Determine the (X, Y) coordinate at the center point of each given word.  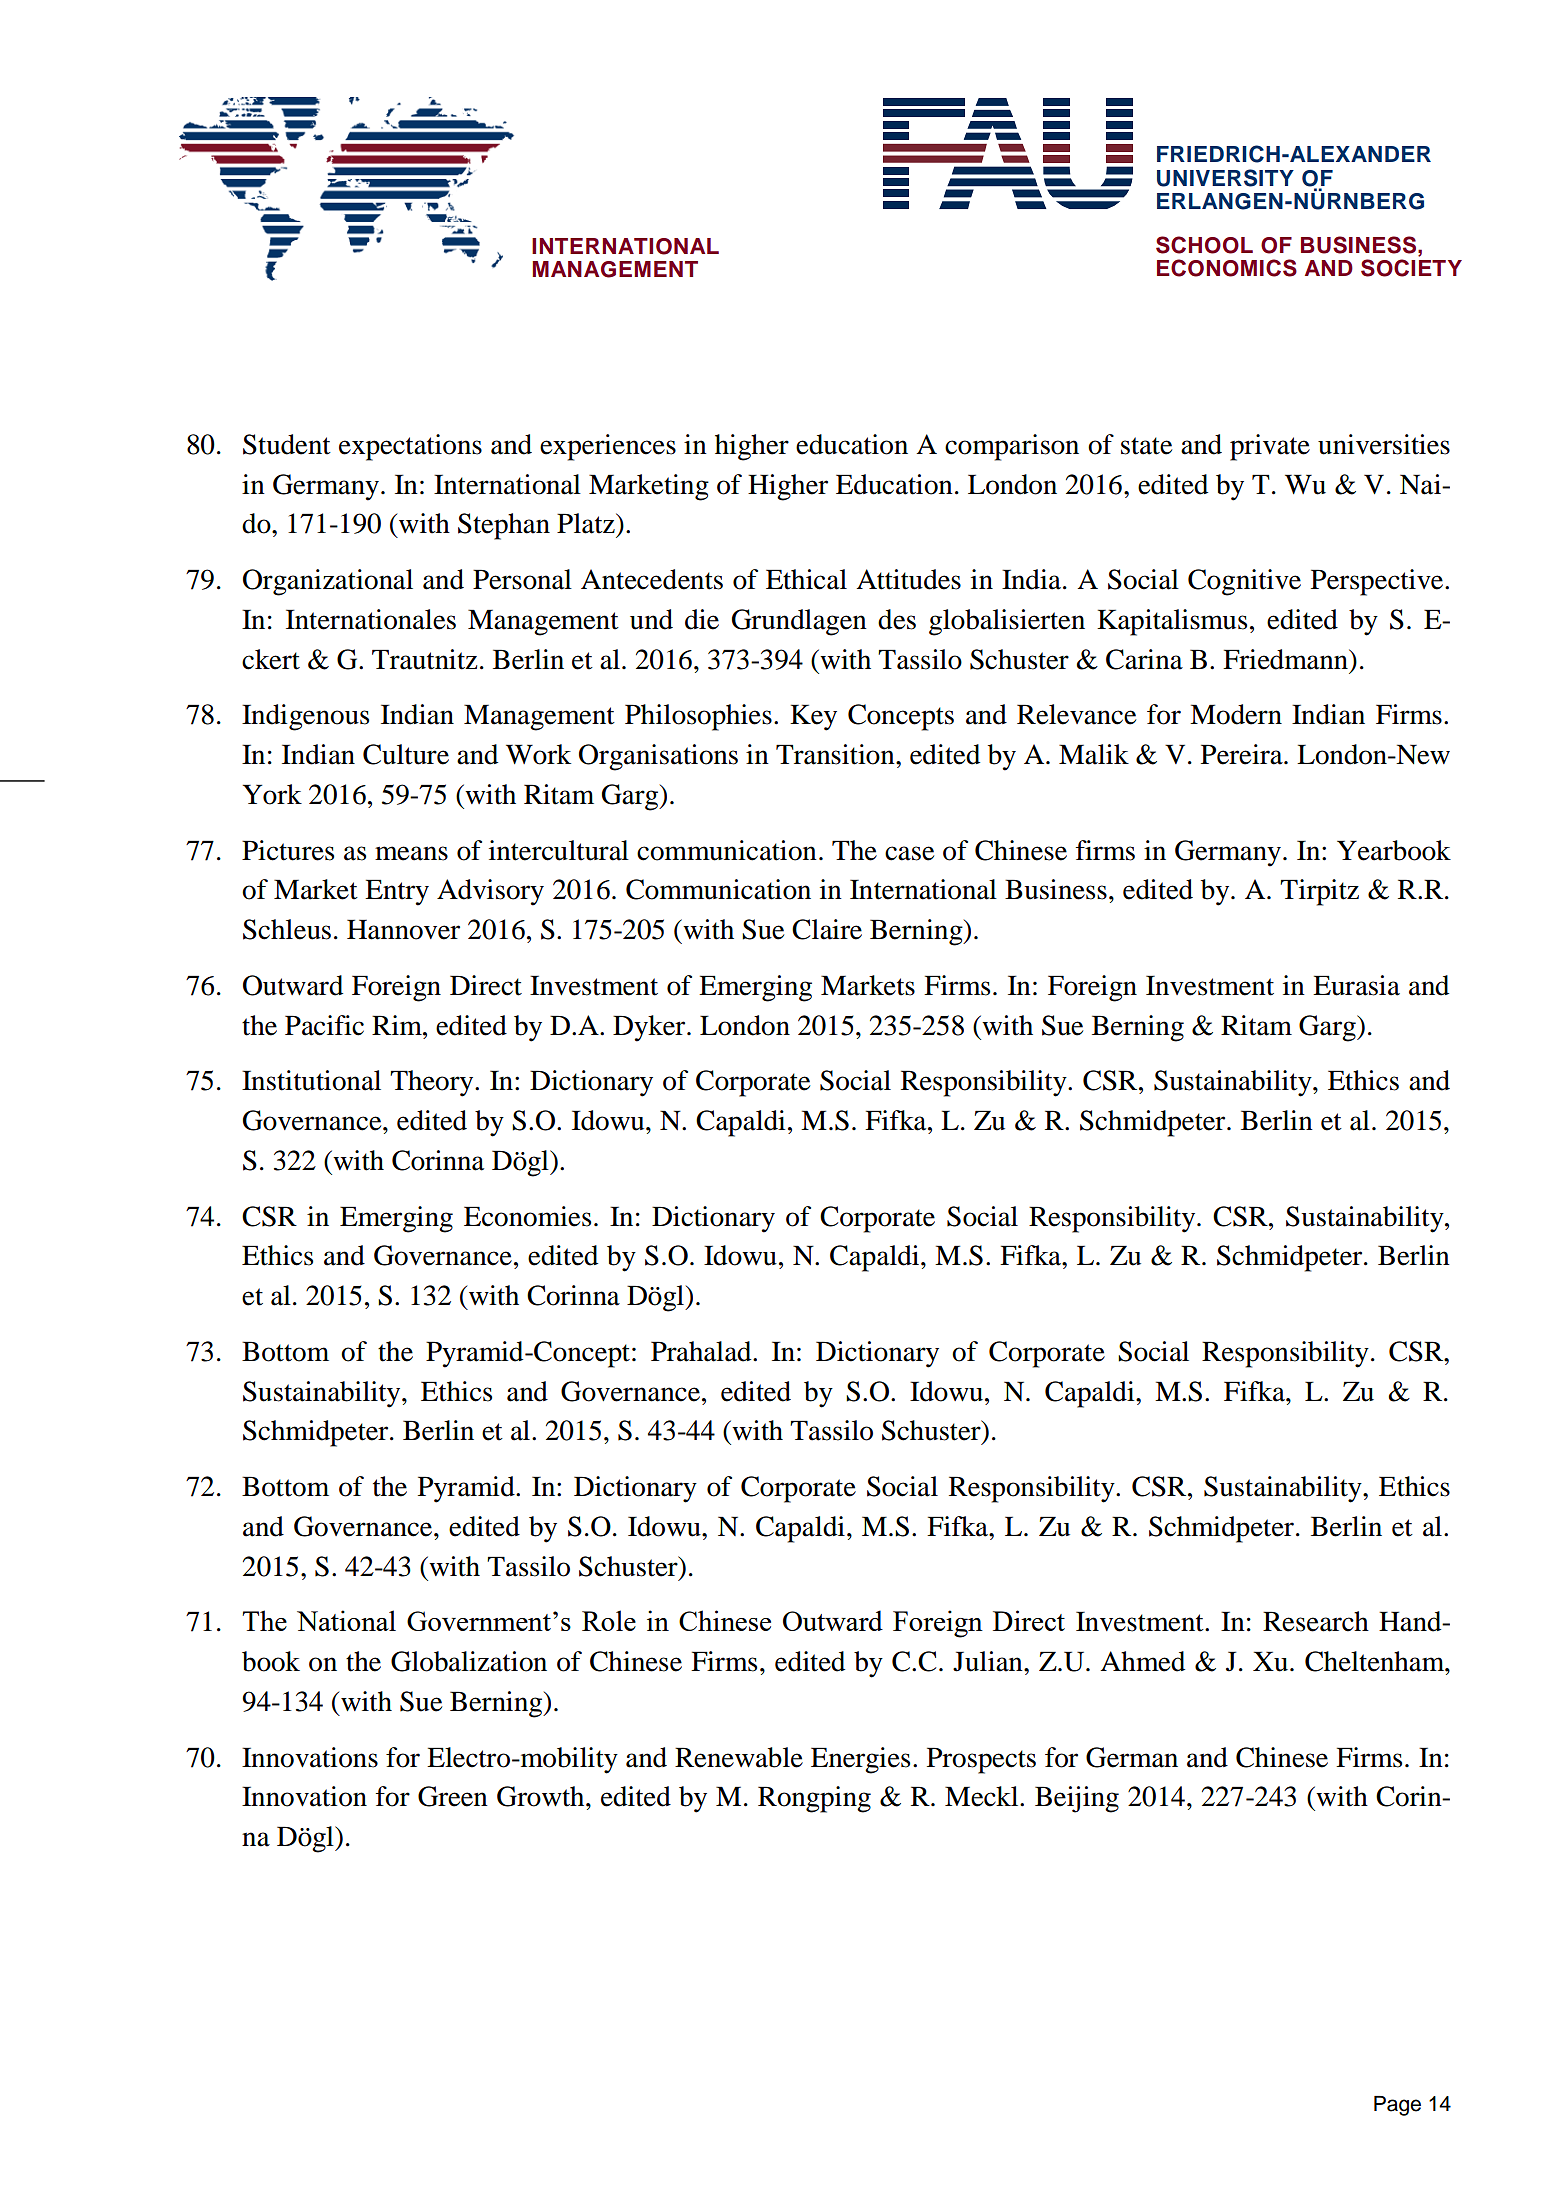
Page (1397, 2106)
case (909, 853)
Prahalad (702, 1351)
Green (453, 1796)
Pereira (1243, 754)
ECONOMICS (1227, 268)
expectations (410, 447)
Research (1316, 1621)
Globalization (469, 1661)
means (411, 853)
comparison (1012, 447)
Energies (860, 1760)
